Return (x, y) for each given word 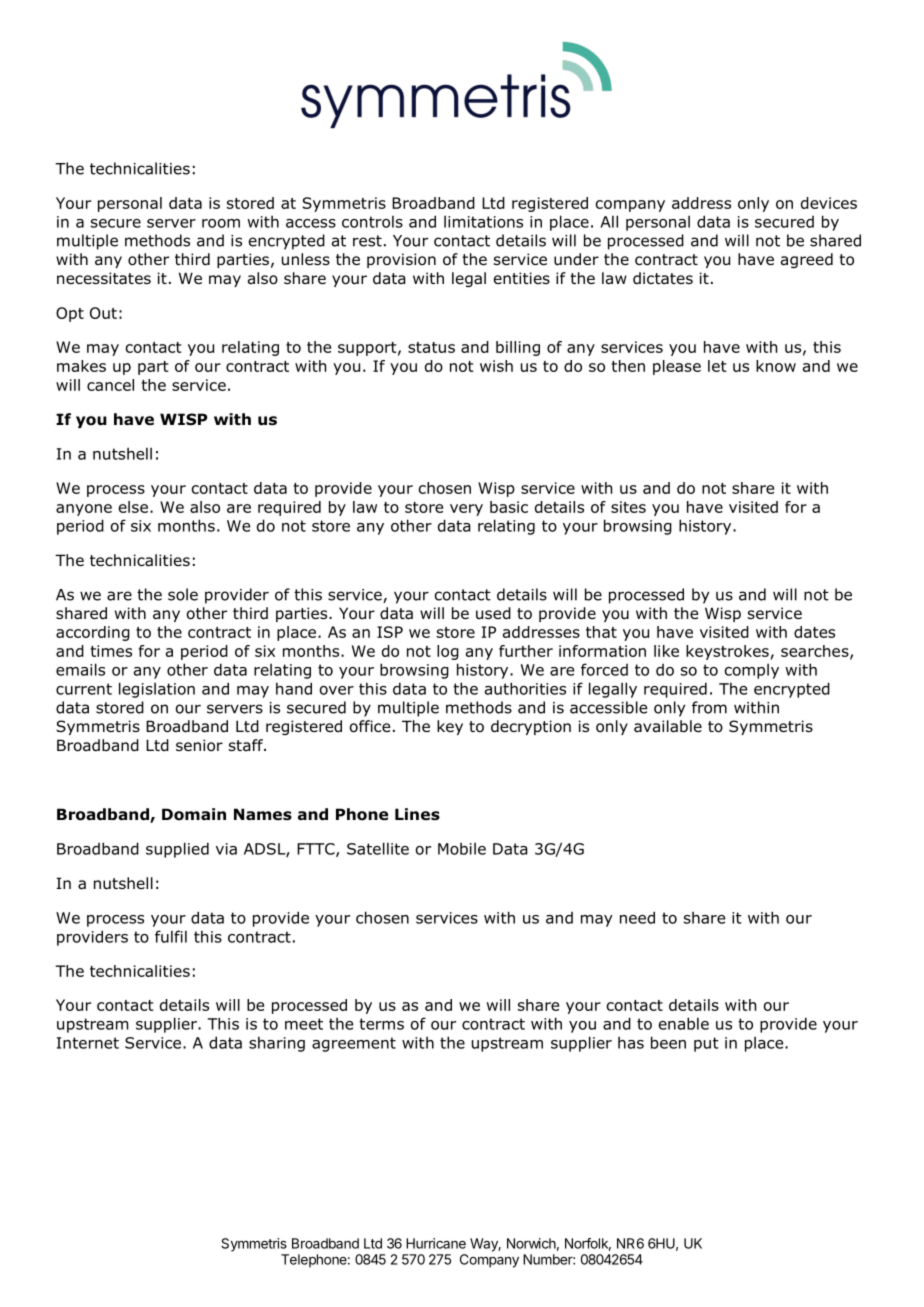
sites (628, 507)
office (370, 726)
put (706, 1044)
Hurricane (436, 1243)
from (709, 707)
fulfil (171, 936)
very (466, 510)
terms (381, 1024)
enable (684, 1023)
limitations (483, 221)
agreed (807, 260)
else (133, 507)
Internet (88, 1043)
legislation (157, 690)
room (221, 223)
